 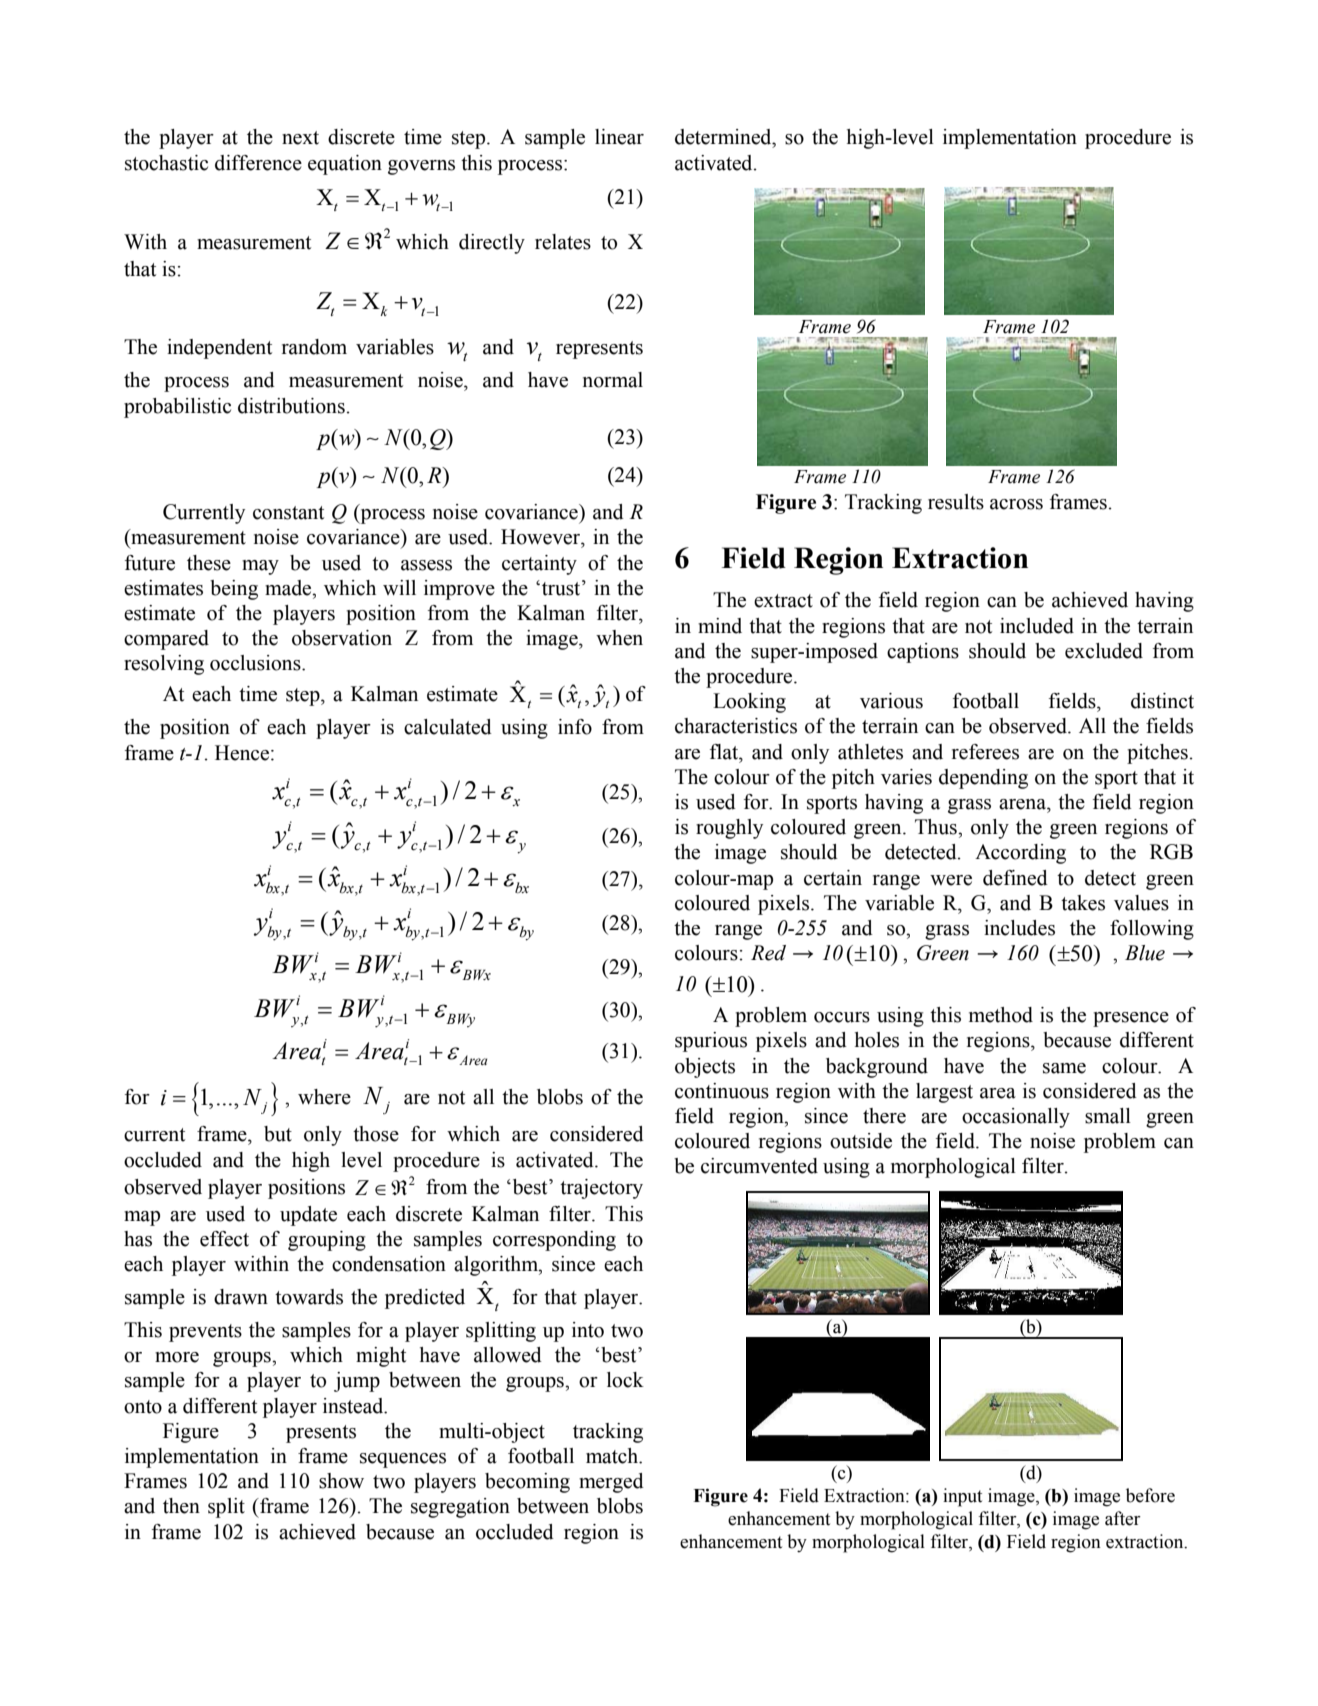 I want to click on show, so click(x=341, y=1481).
